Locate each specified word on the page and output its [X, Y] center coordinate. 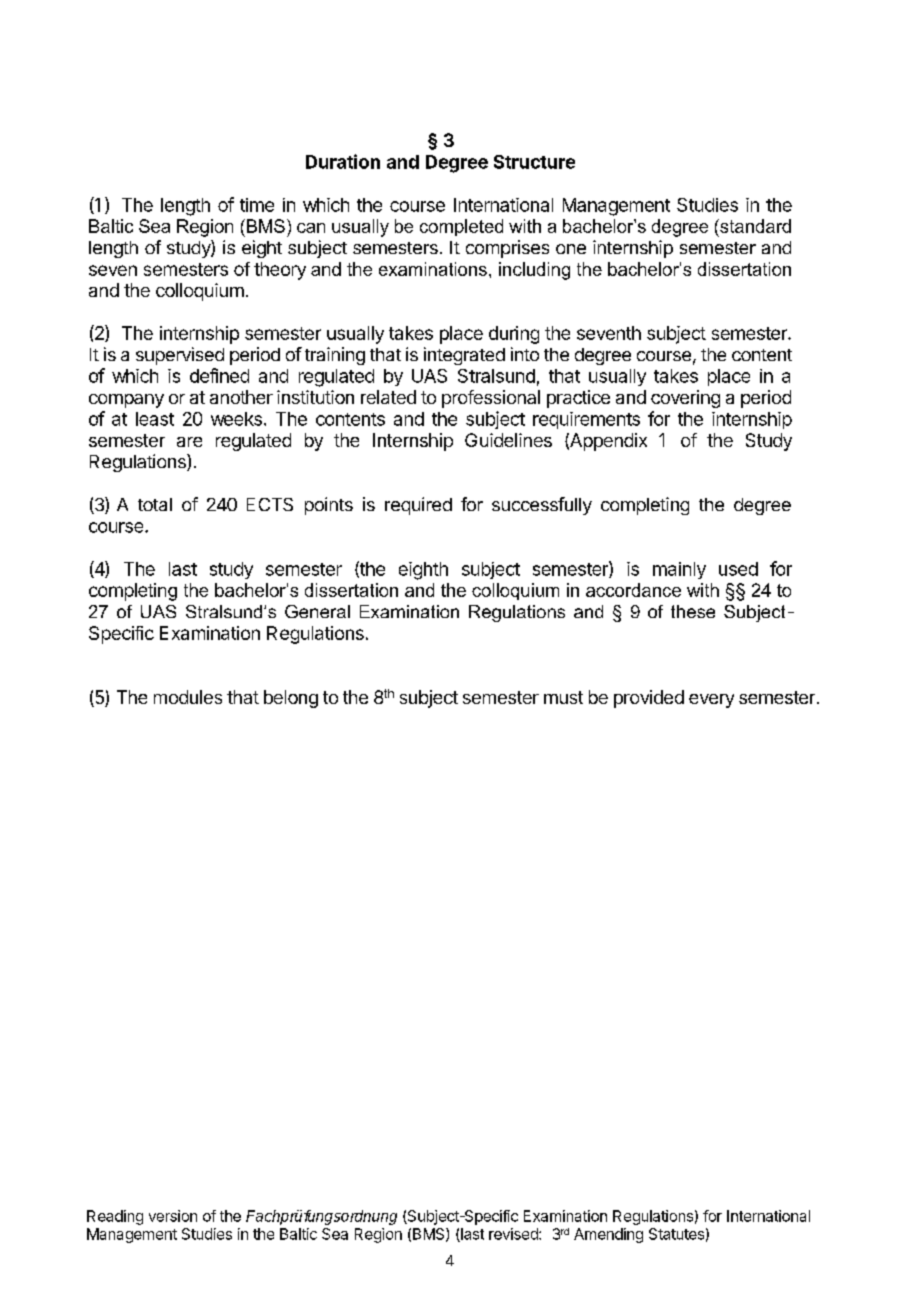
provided [649, 699]
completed [461, 227]
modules [188, 697]
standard [754, 226]
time [257, 205]
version [173, 1216]
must [563, 697]
